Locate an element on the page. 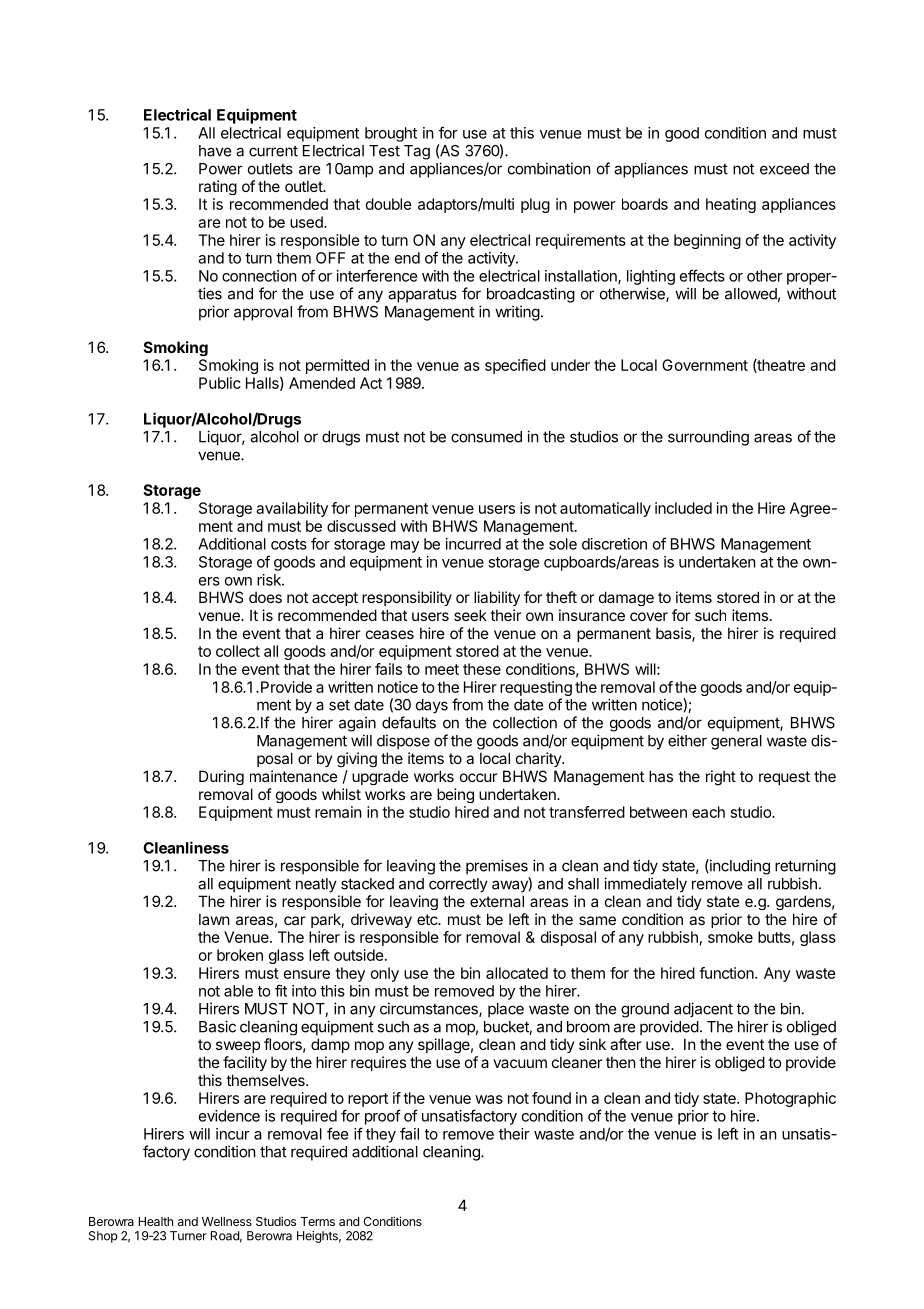  either is located at coordinates (687, 740).
